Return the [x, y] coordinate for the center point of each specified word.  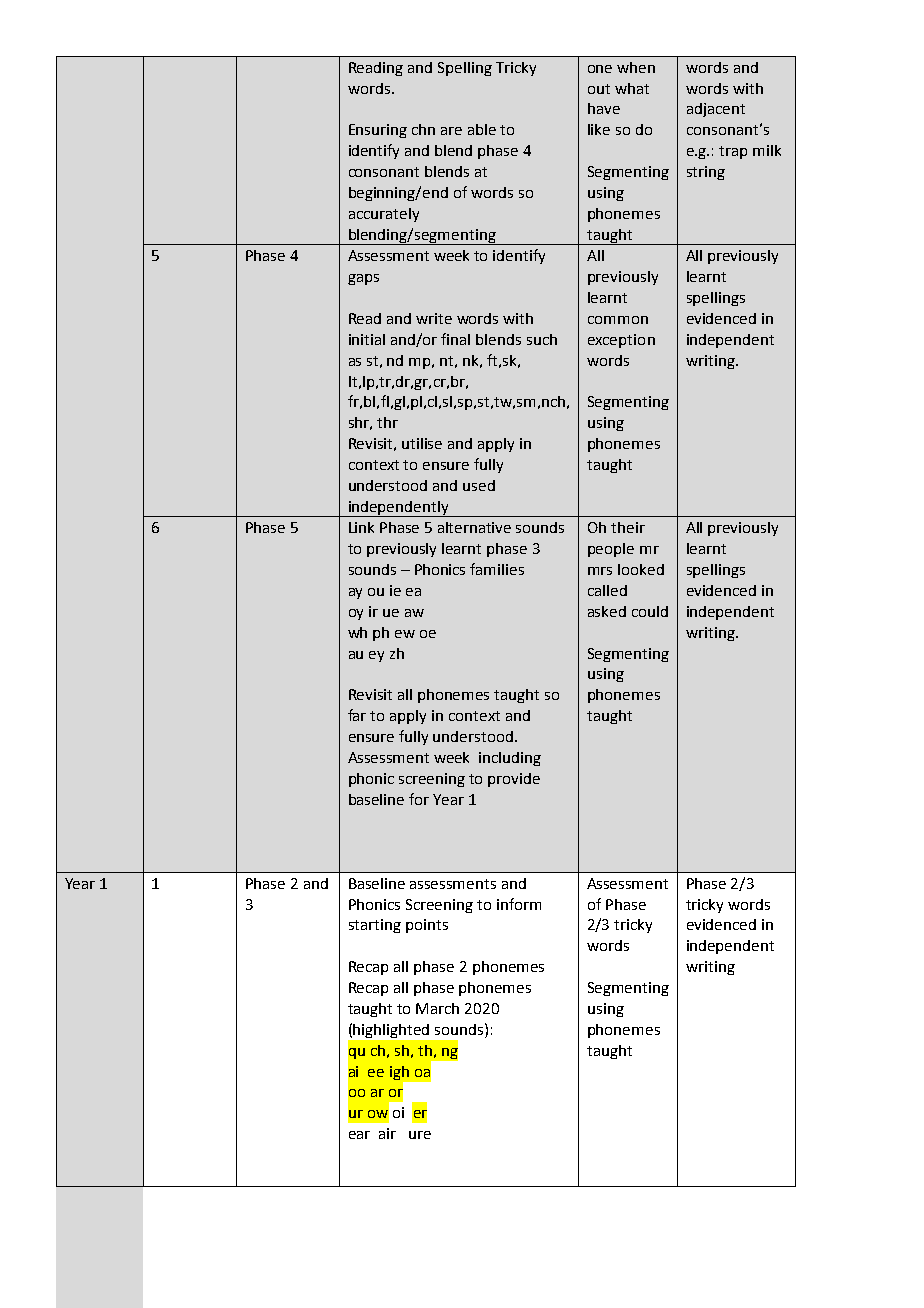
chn [423, 129]
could [650, 611]
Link [361, 527]
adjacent [716, 110]
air [387, 1133]
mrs [600, 571]
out [599, 89]
